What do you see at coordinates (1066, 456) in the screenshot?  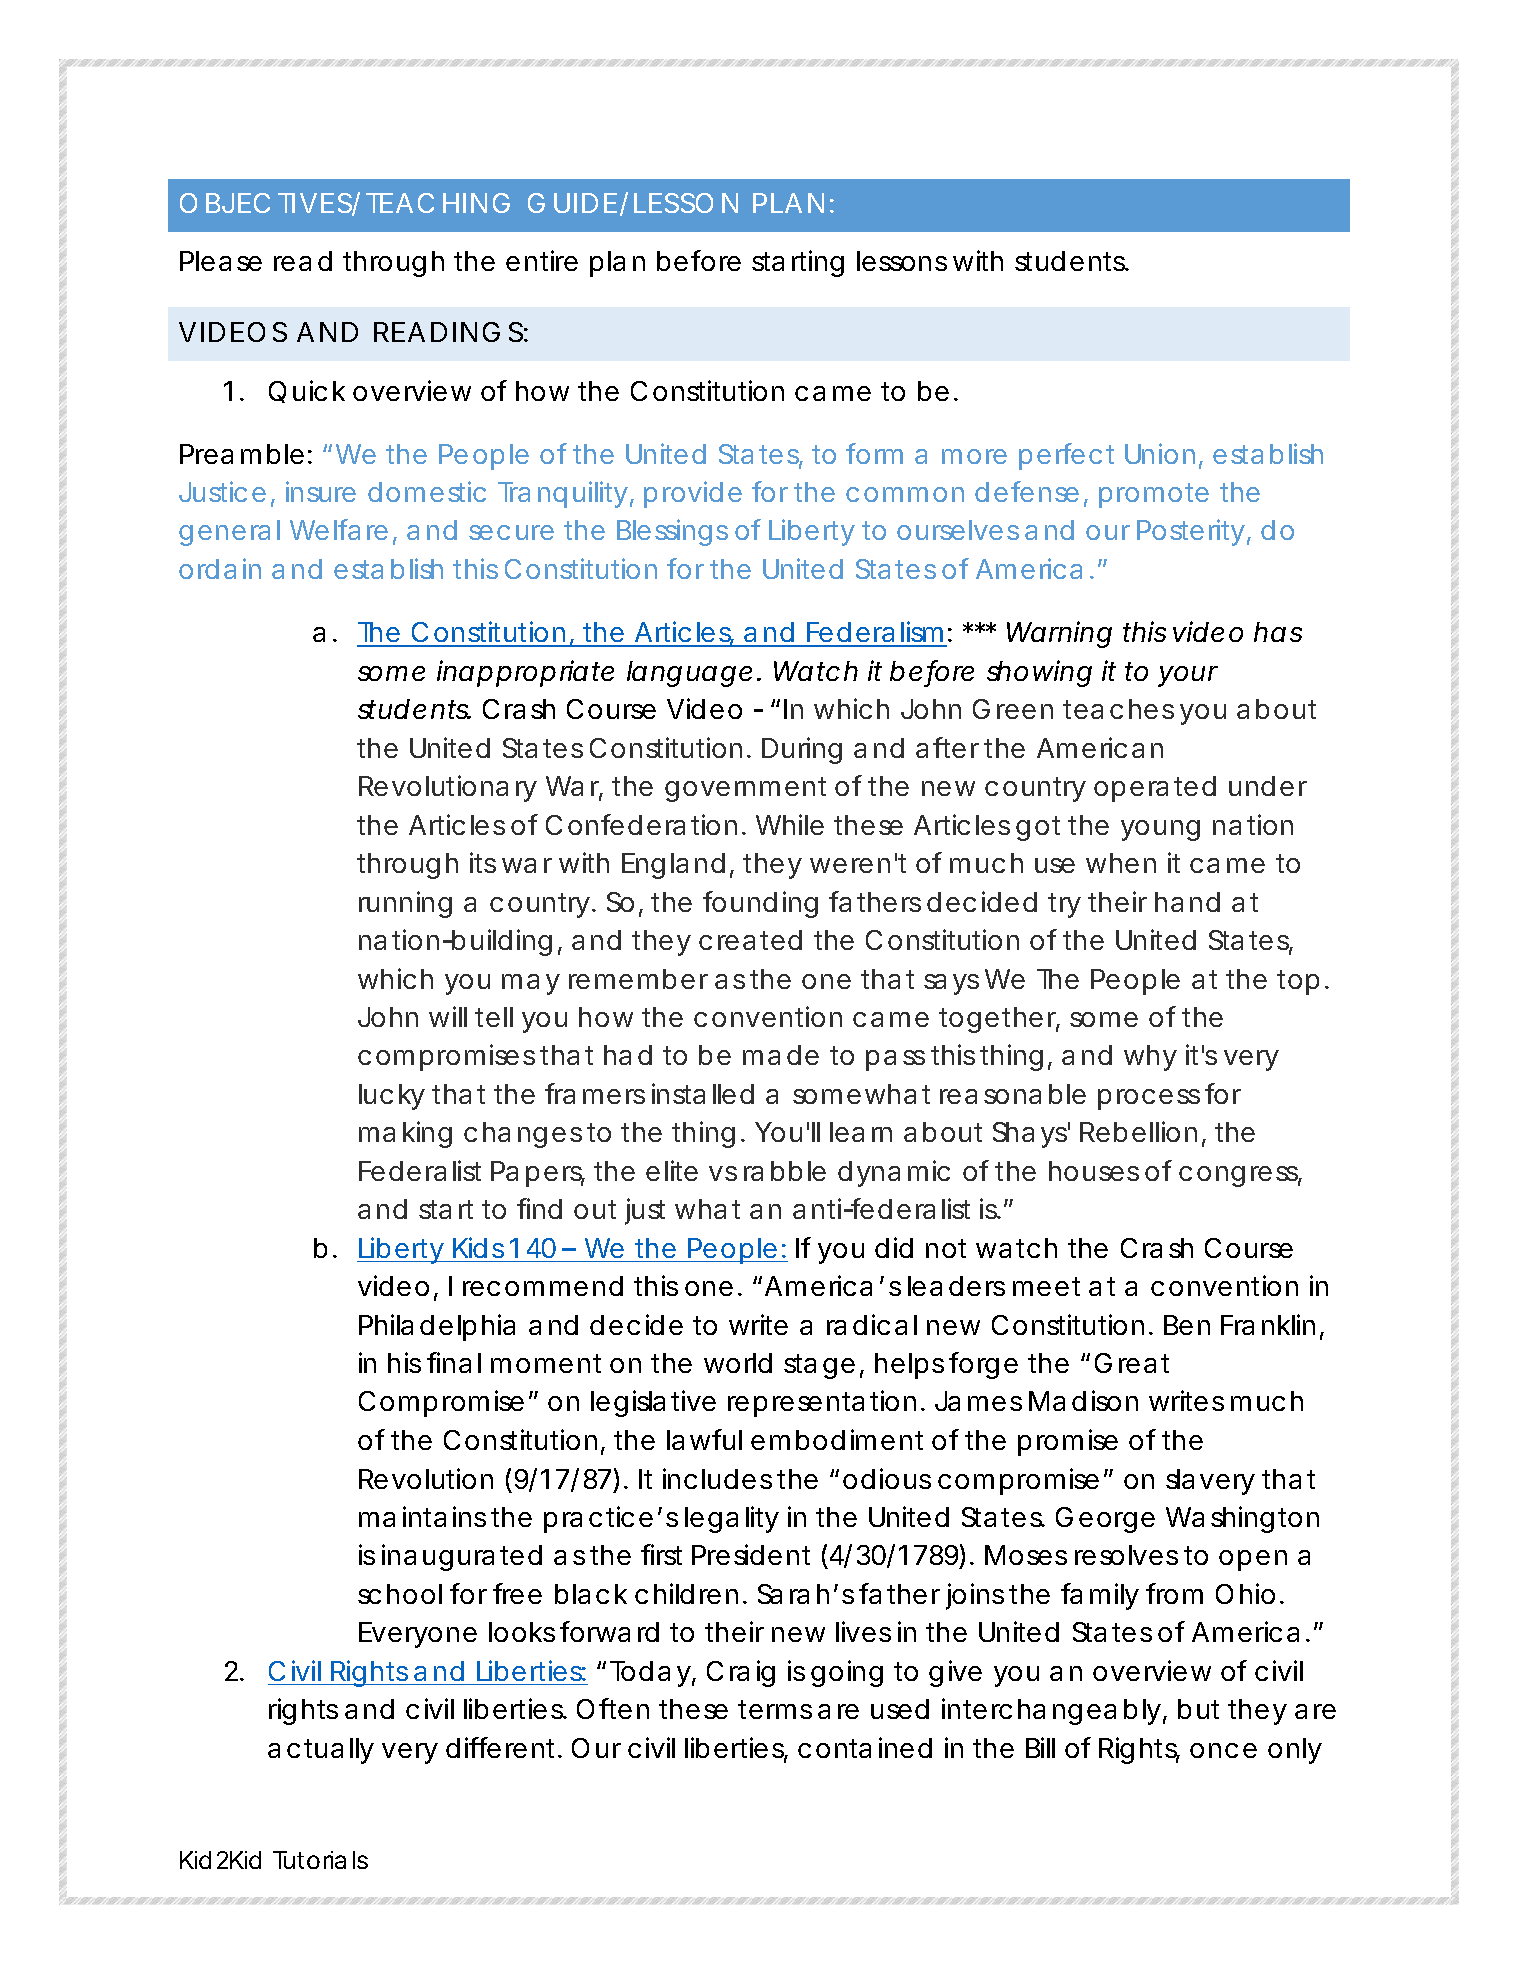 I see `perfect` at bounding box center [1066, 456].
